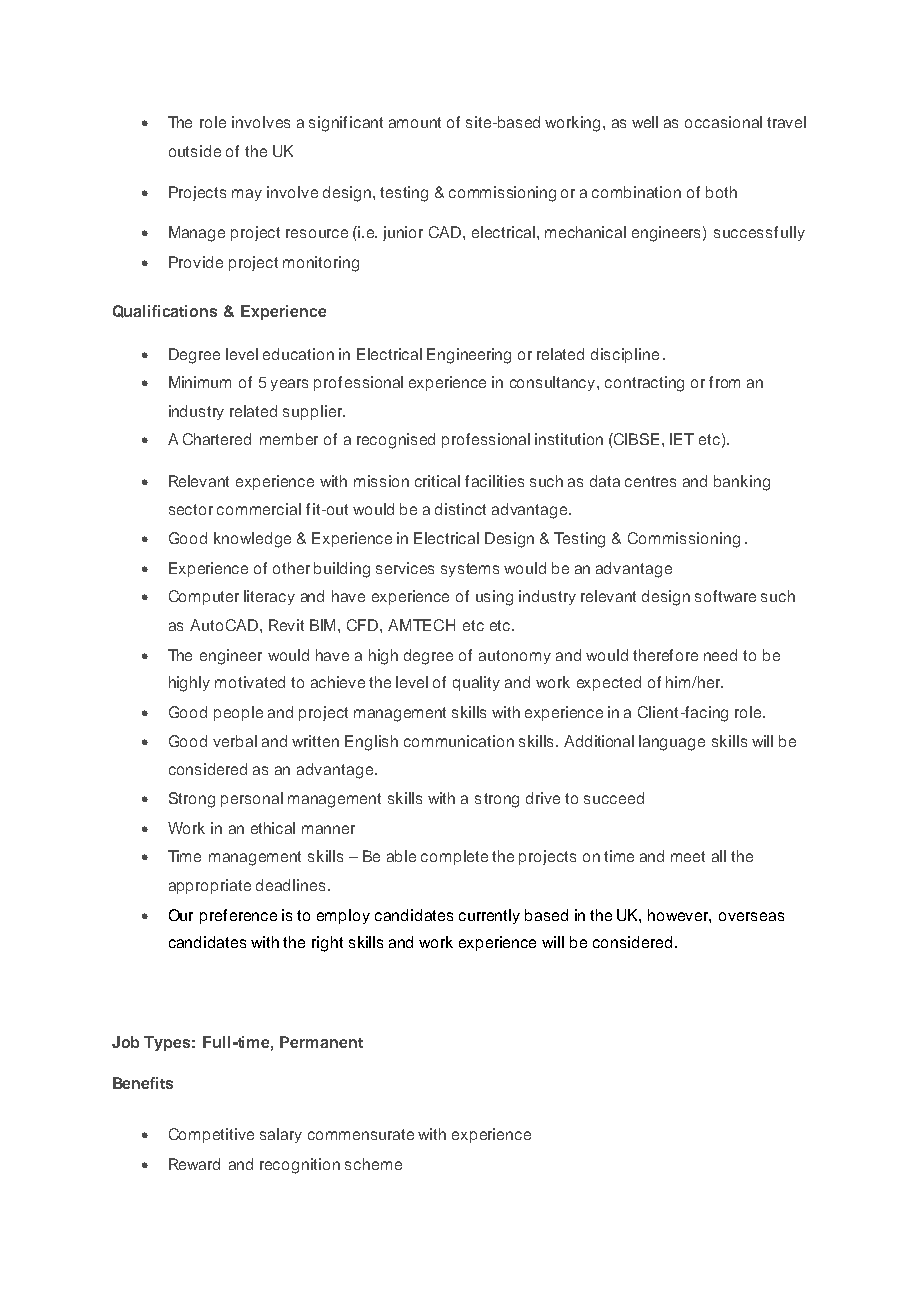  Describe the element at coordinates (719, 856) in the screenshot. I see `all` at that location.
